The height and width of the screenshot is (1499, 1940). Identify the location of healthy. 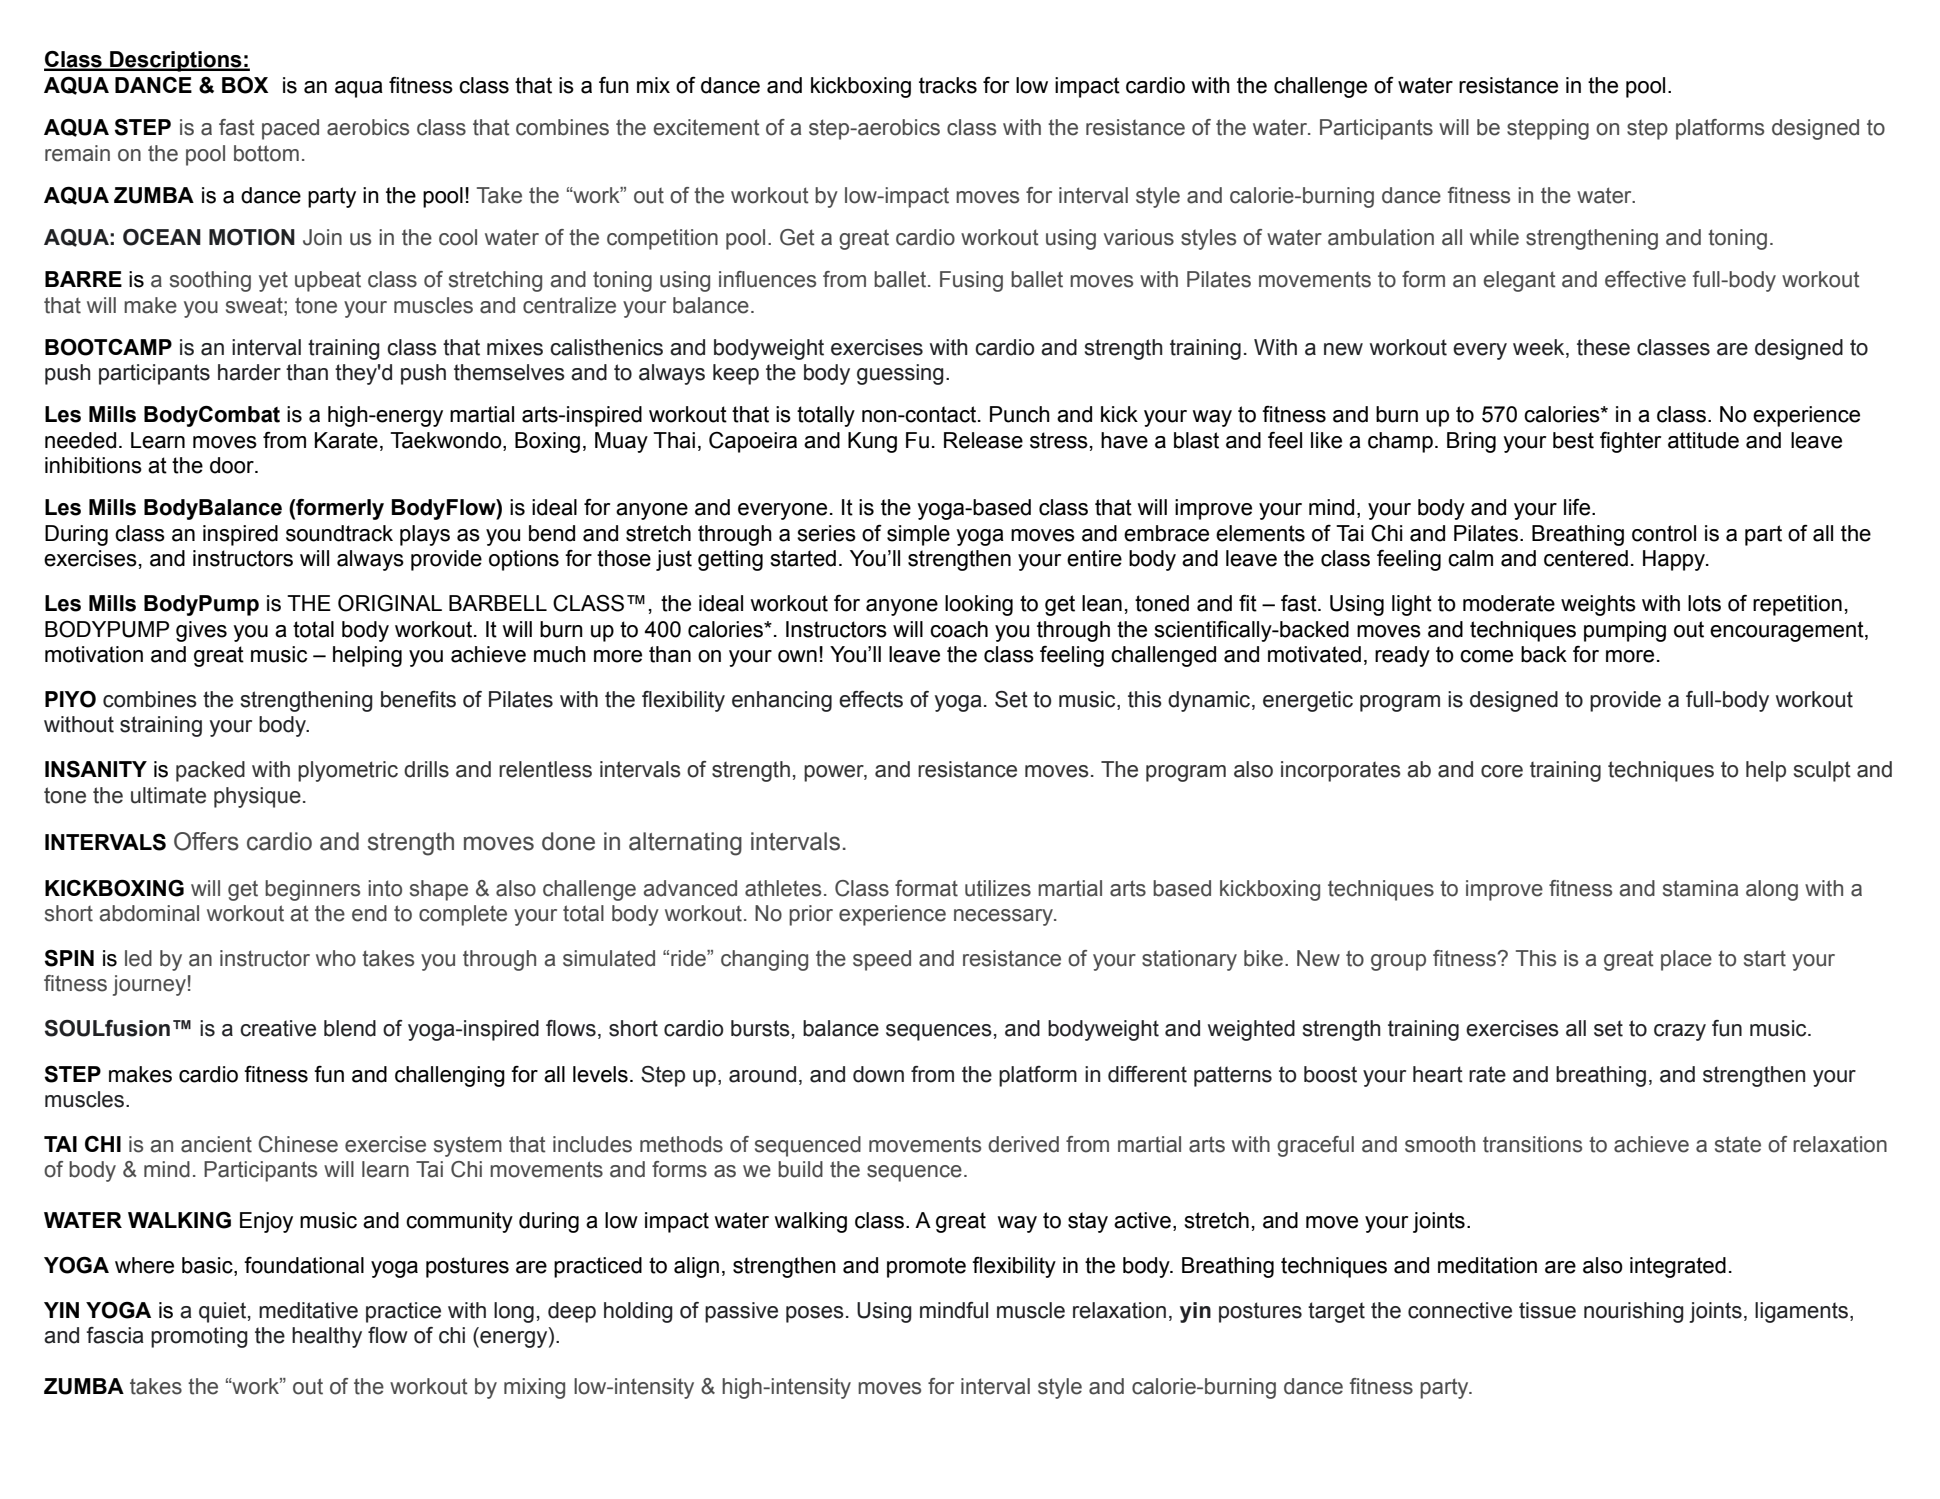
(327, 1337).
